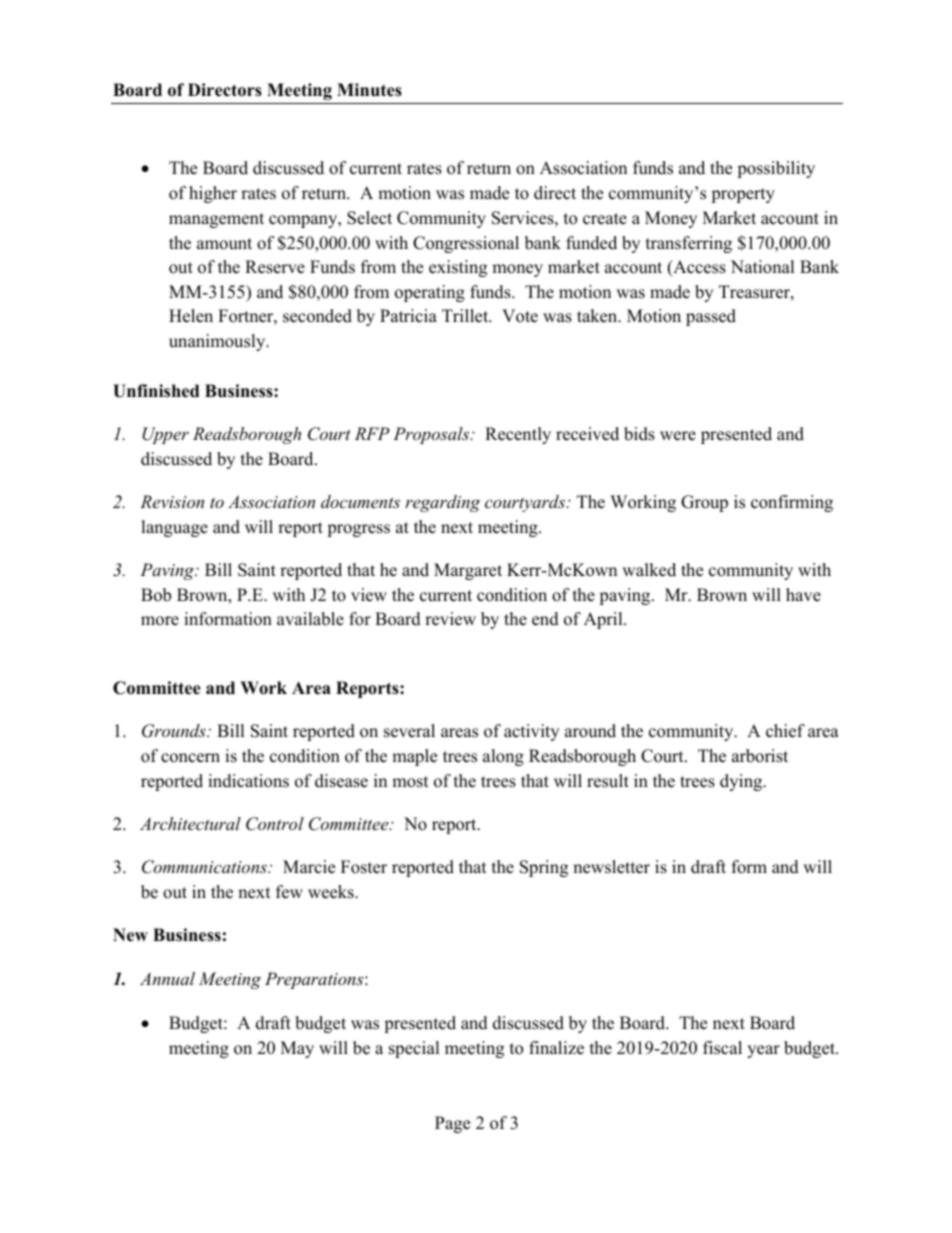 The width and height of the screenshot is (952, 1233). Describe the element at coordinates (803, 595) in the screenshot. I see `have` at that location.
